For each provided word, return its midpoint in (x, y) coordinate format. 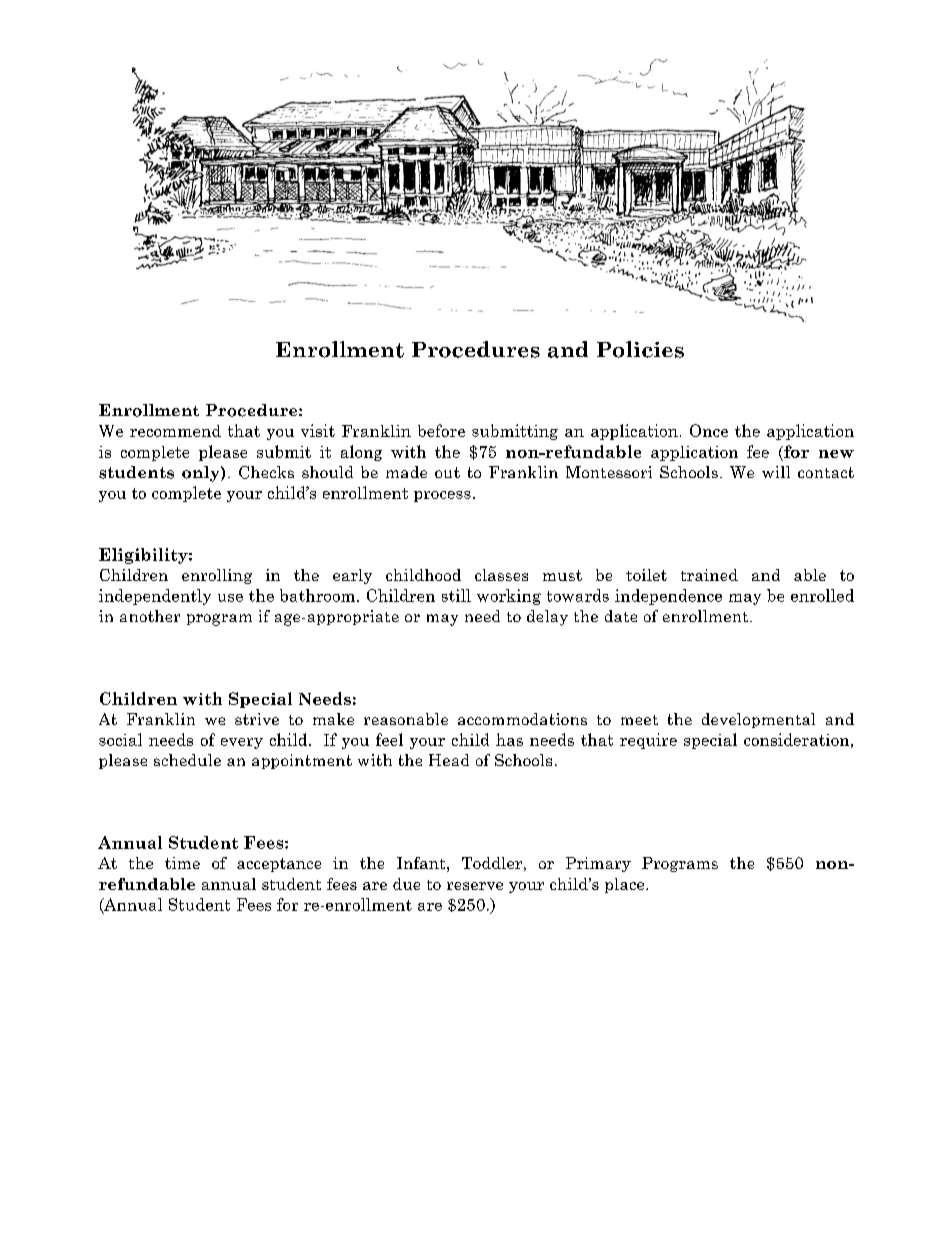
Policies (640, 349)
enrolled (822, 595)
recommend (175, 431)
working (509, 597)
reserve (475, 886)
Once (709, 430)
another (150, 616)
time (182, 863)
